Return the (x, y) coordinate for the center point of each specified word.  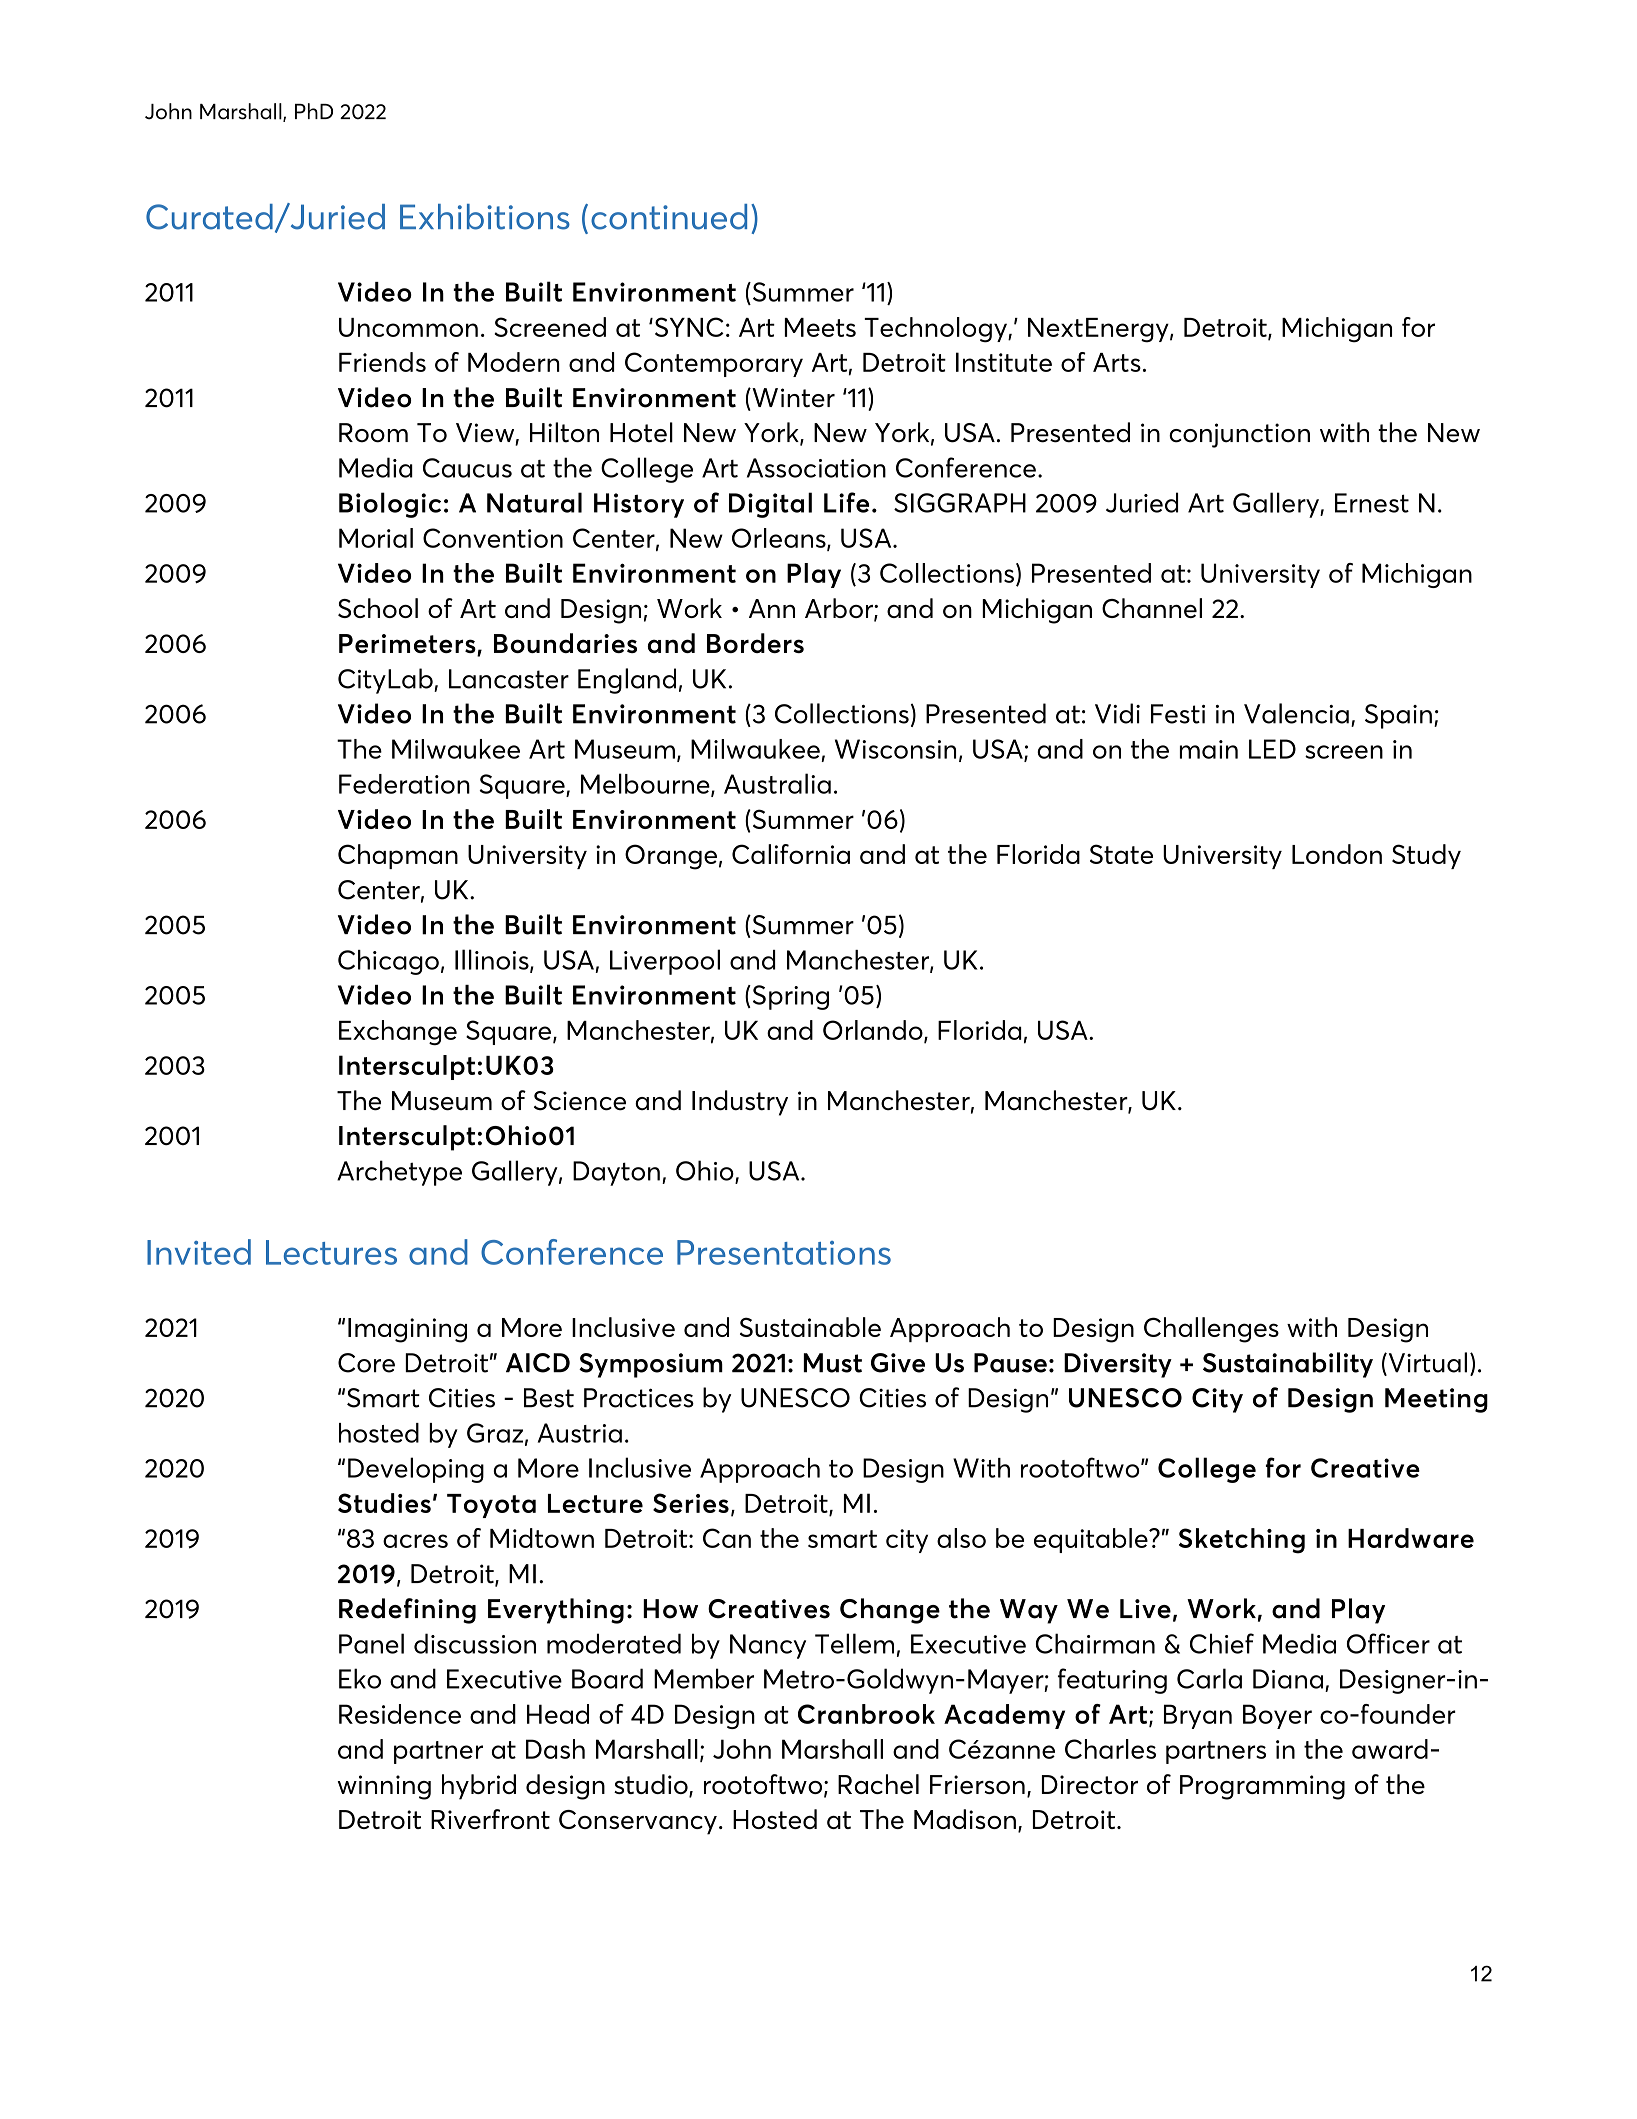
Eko (360, 1678)
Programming (1262, 1787)
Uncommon (408, 327)
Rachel (878, 1784)
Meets (820, 327)
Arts (1117, 362)
